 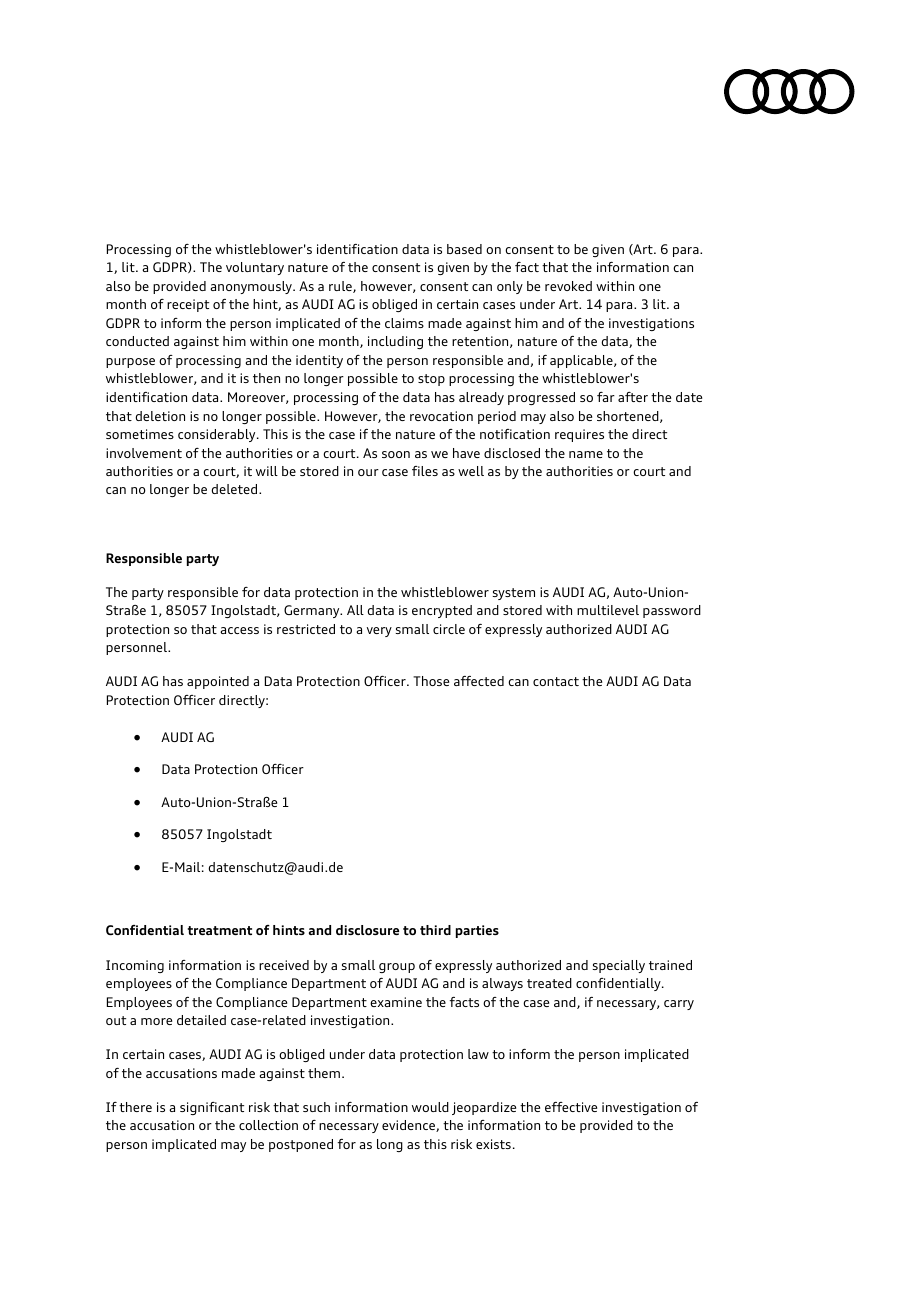 What do you see at coordinates (212, 1108) in the screenshot?
I see `significant` at bounding box center [212, 1108].
